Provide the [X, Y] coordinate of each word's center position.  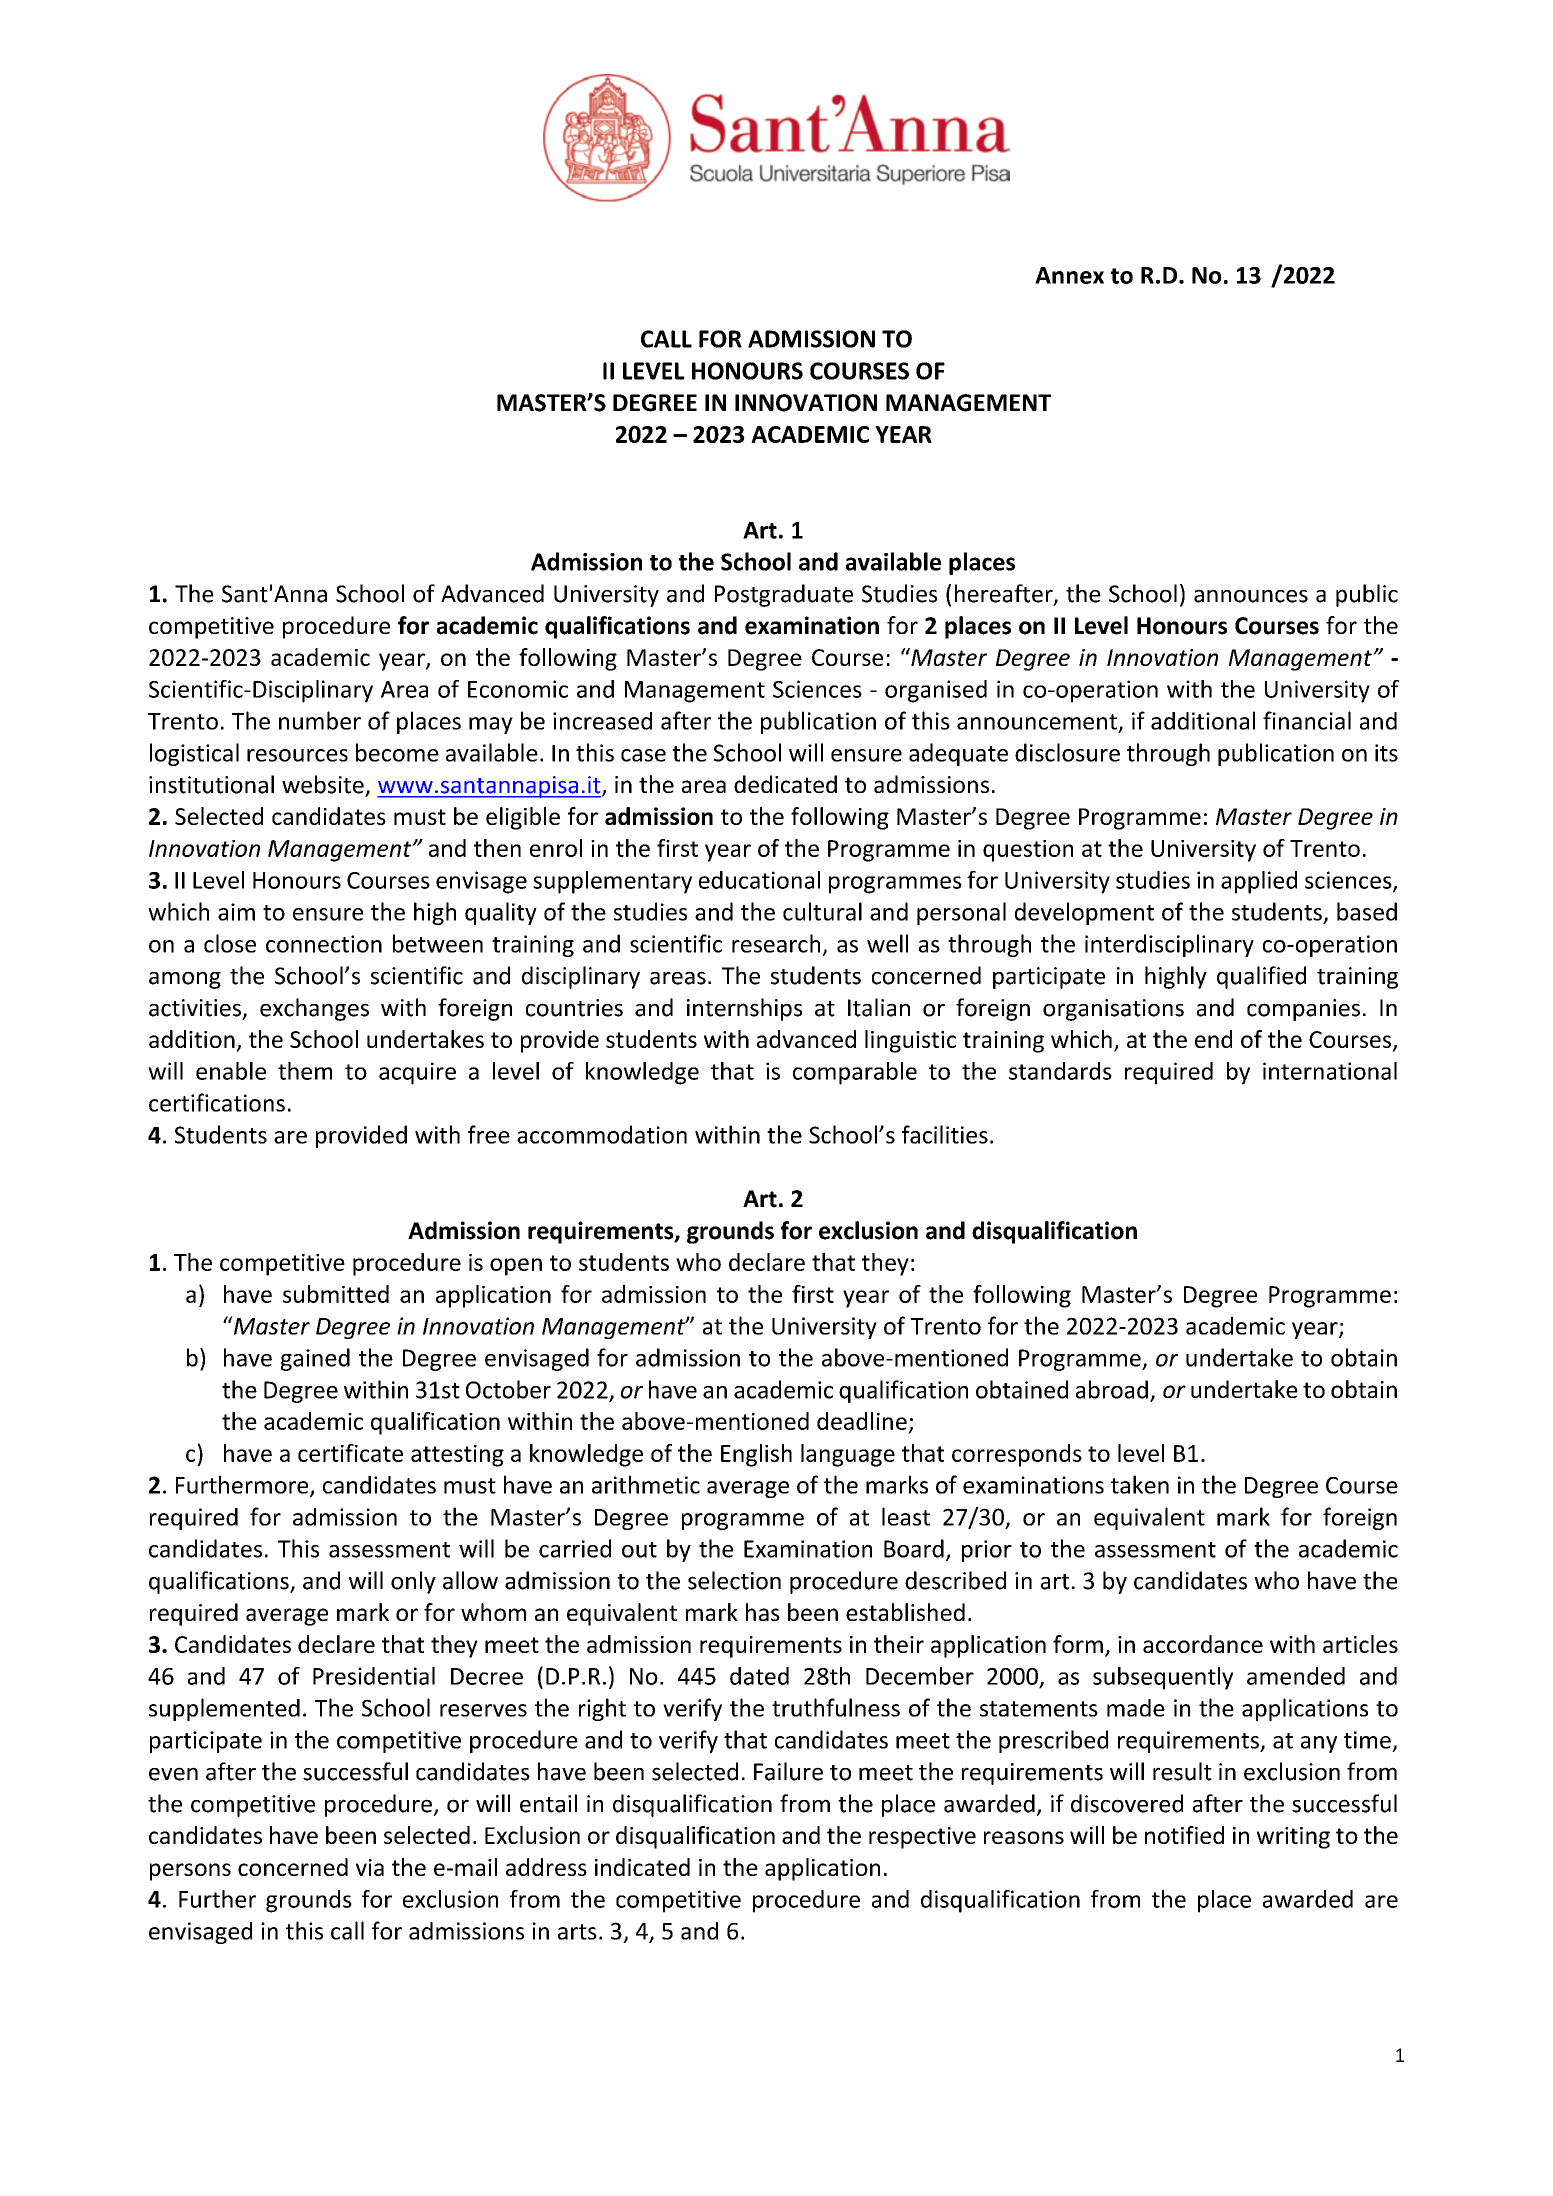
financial [1307, 720]
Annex [1069, 275]
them [305, 1071]
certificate [350, 1453]
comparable [855, 1073]
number [320, 720]
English [756, 1455]
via [370, 1867]
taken [1140, 1484]
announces [1251, 596]
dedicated [785, 784]
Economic [518, 689]
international [1330, 1071]
